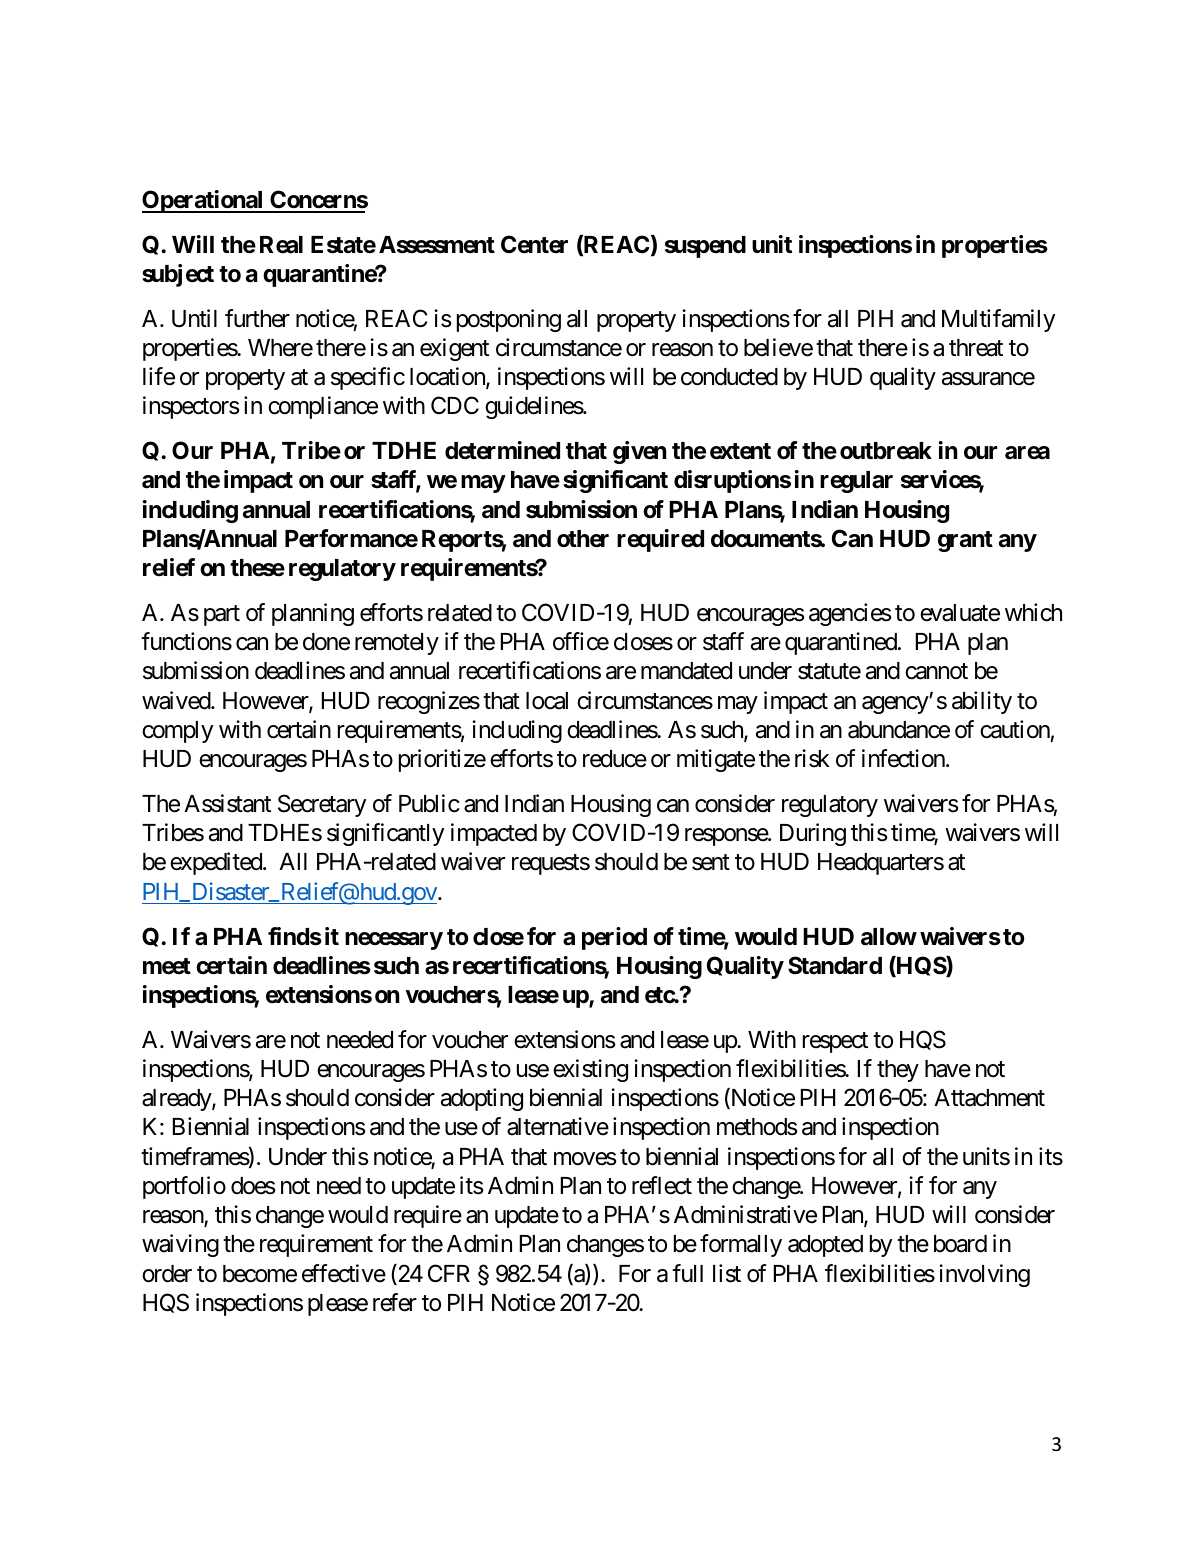  What do you see at coordinates (281, 245) in the screenshot?
I see `Real` at bounding box center [281, 245].
